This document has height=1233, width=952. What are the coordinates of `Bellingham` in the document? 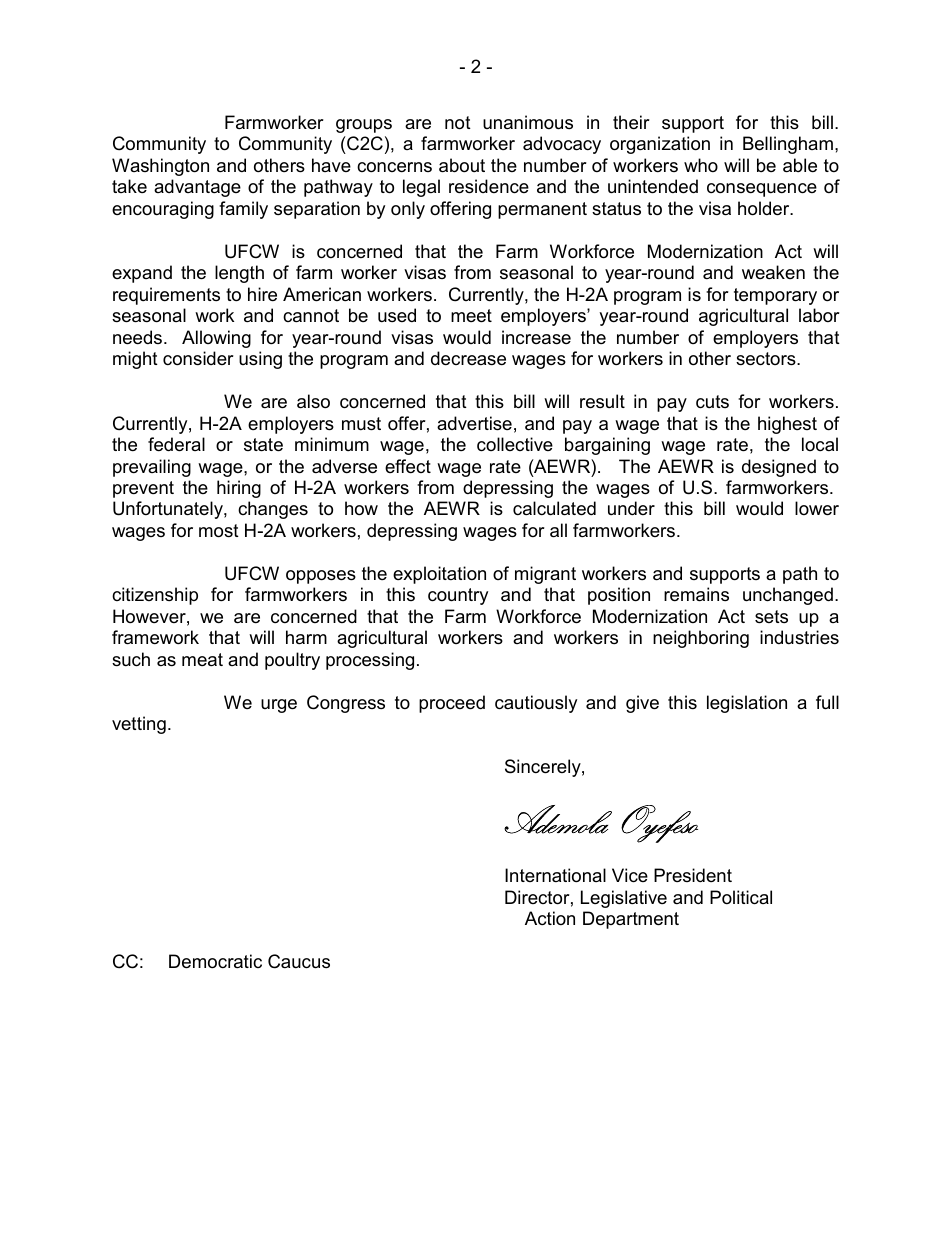 It's located at (788, 145).
